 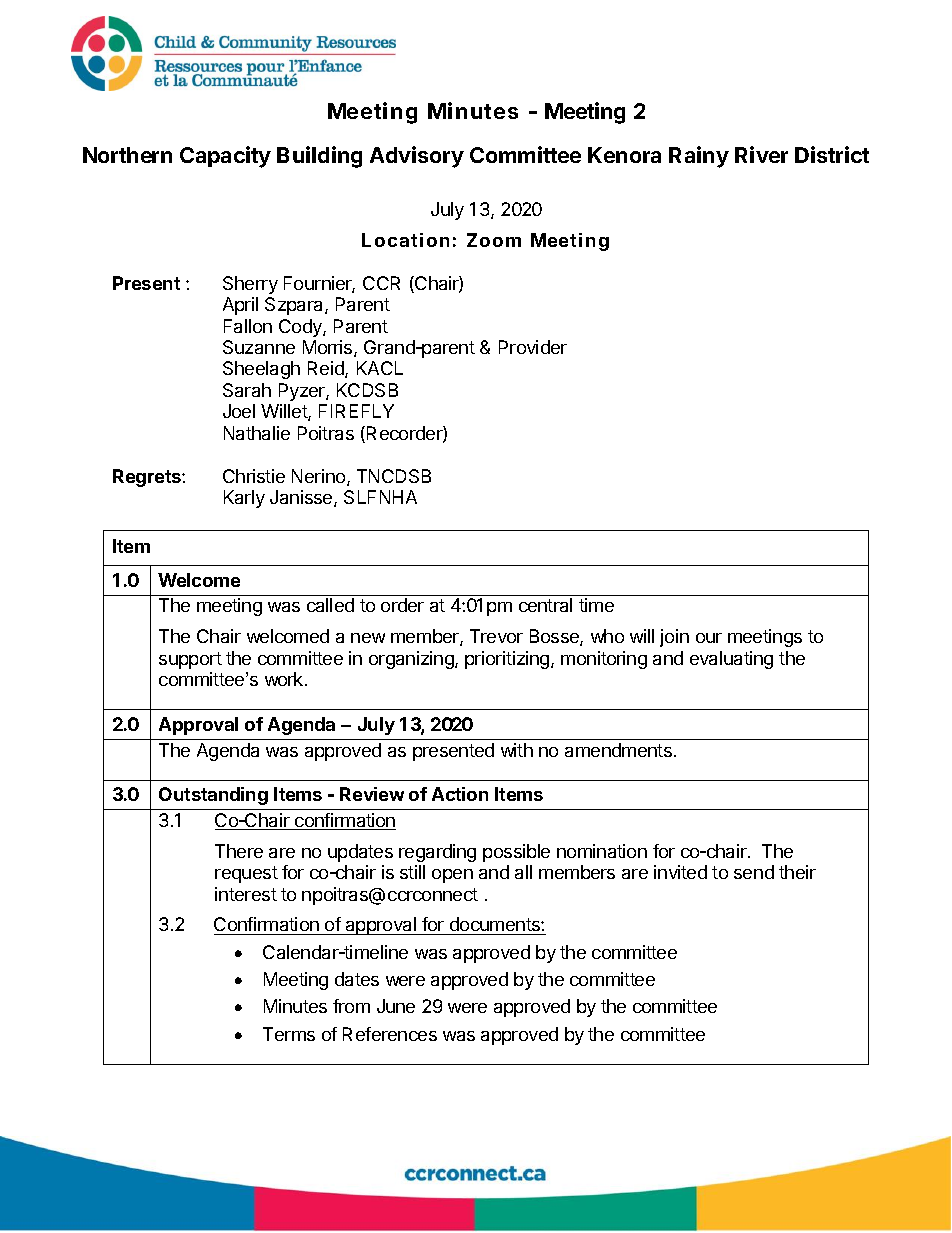 What do you see at coordinates (289, 1034) in the page?
I see `Terms` at bounding box center [289, 1034].
